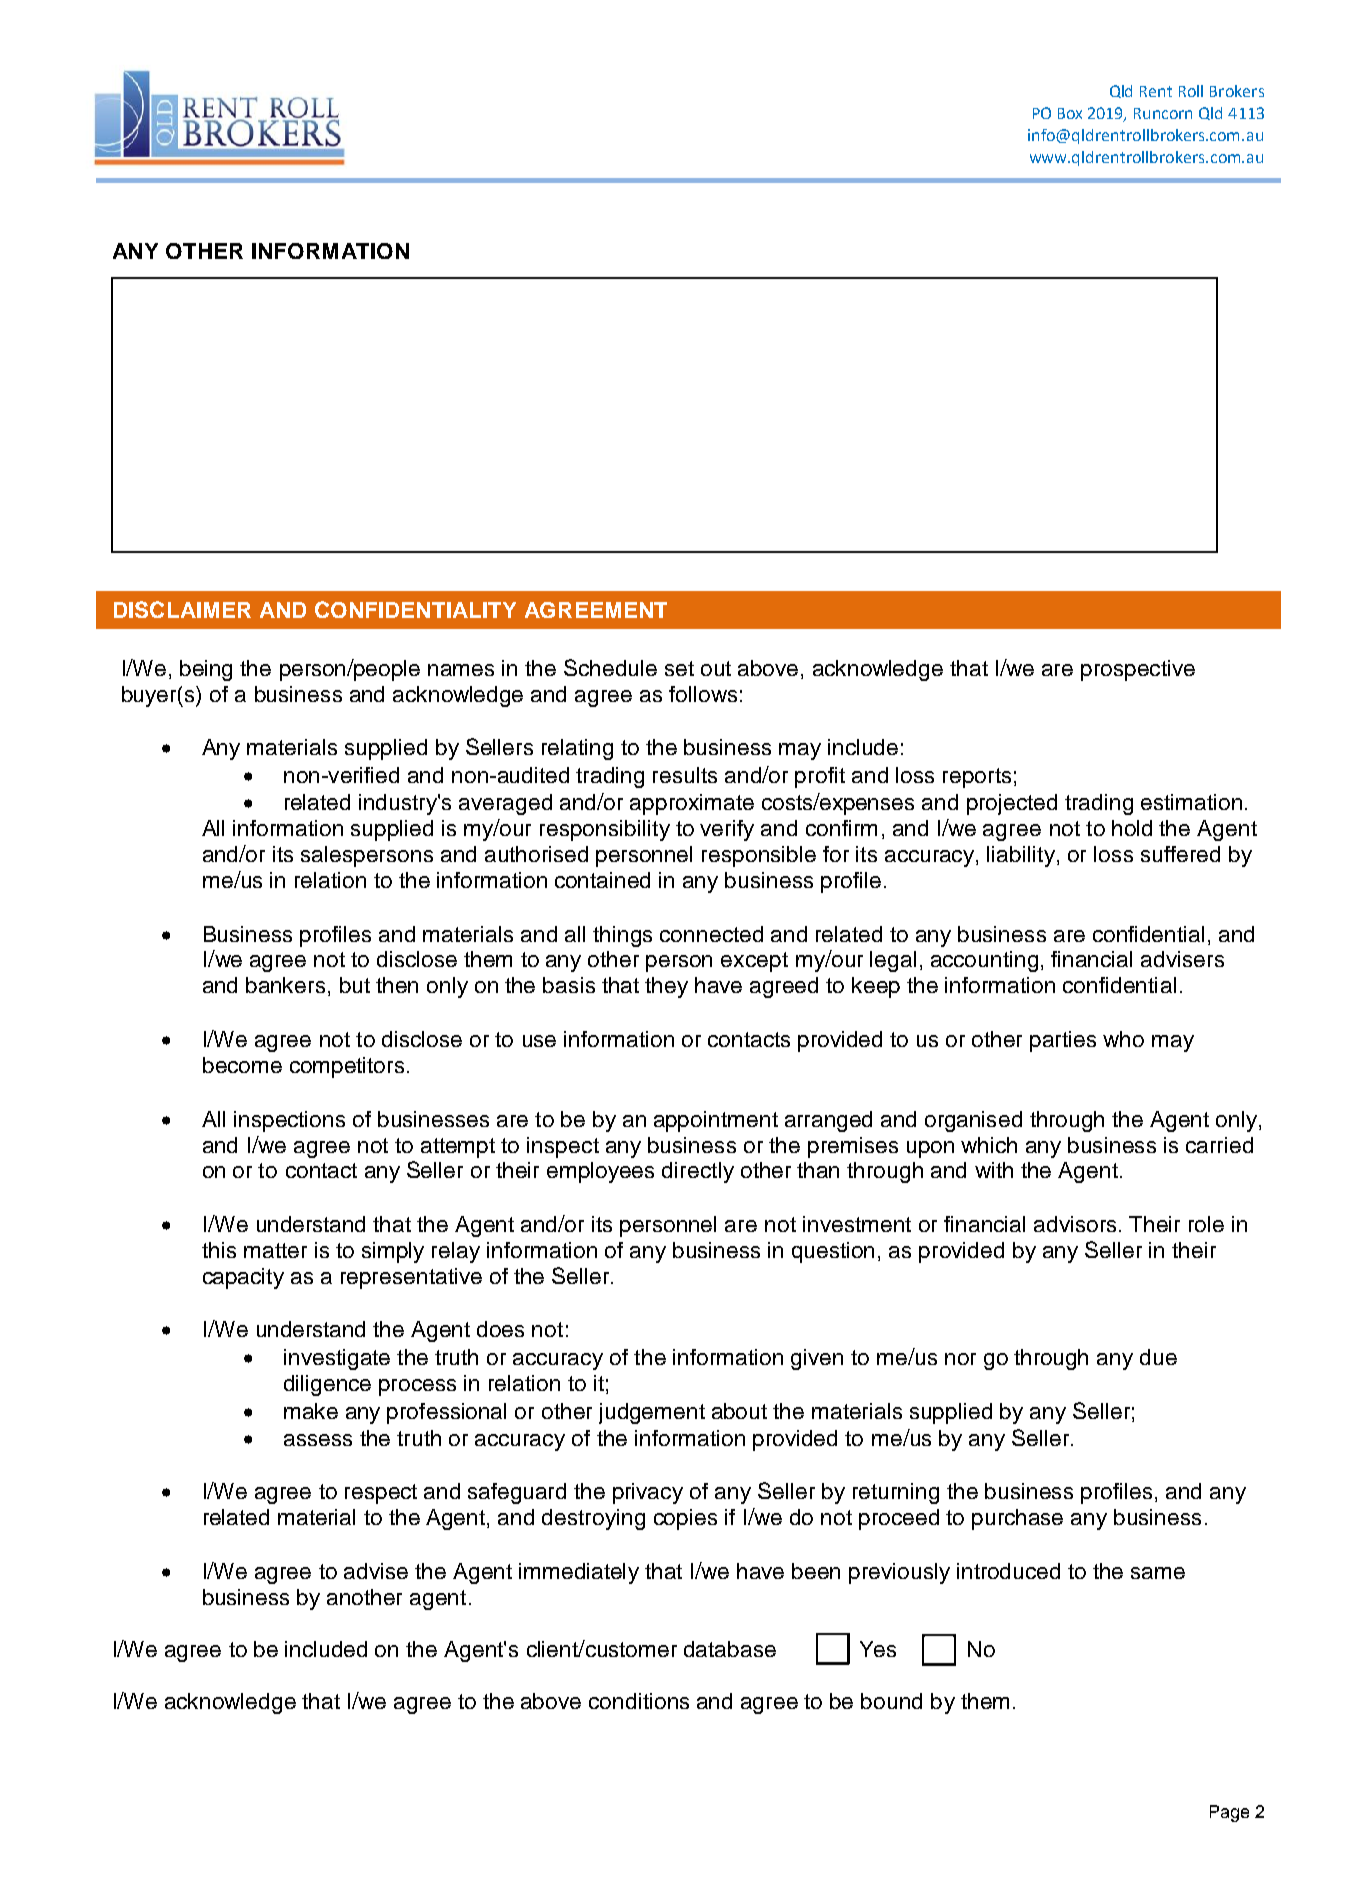 The width and height of the page is (1345, 1902). Describe the element at coordinates (285, 985) in the page. I see `bankers` at that location.
